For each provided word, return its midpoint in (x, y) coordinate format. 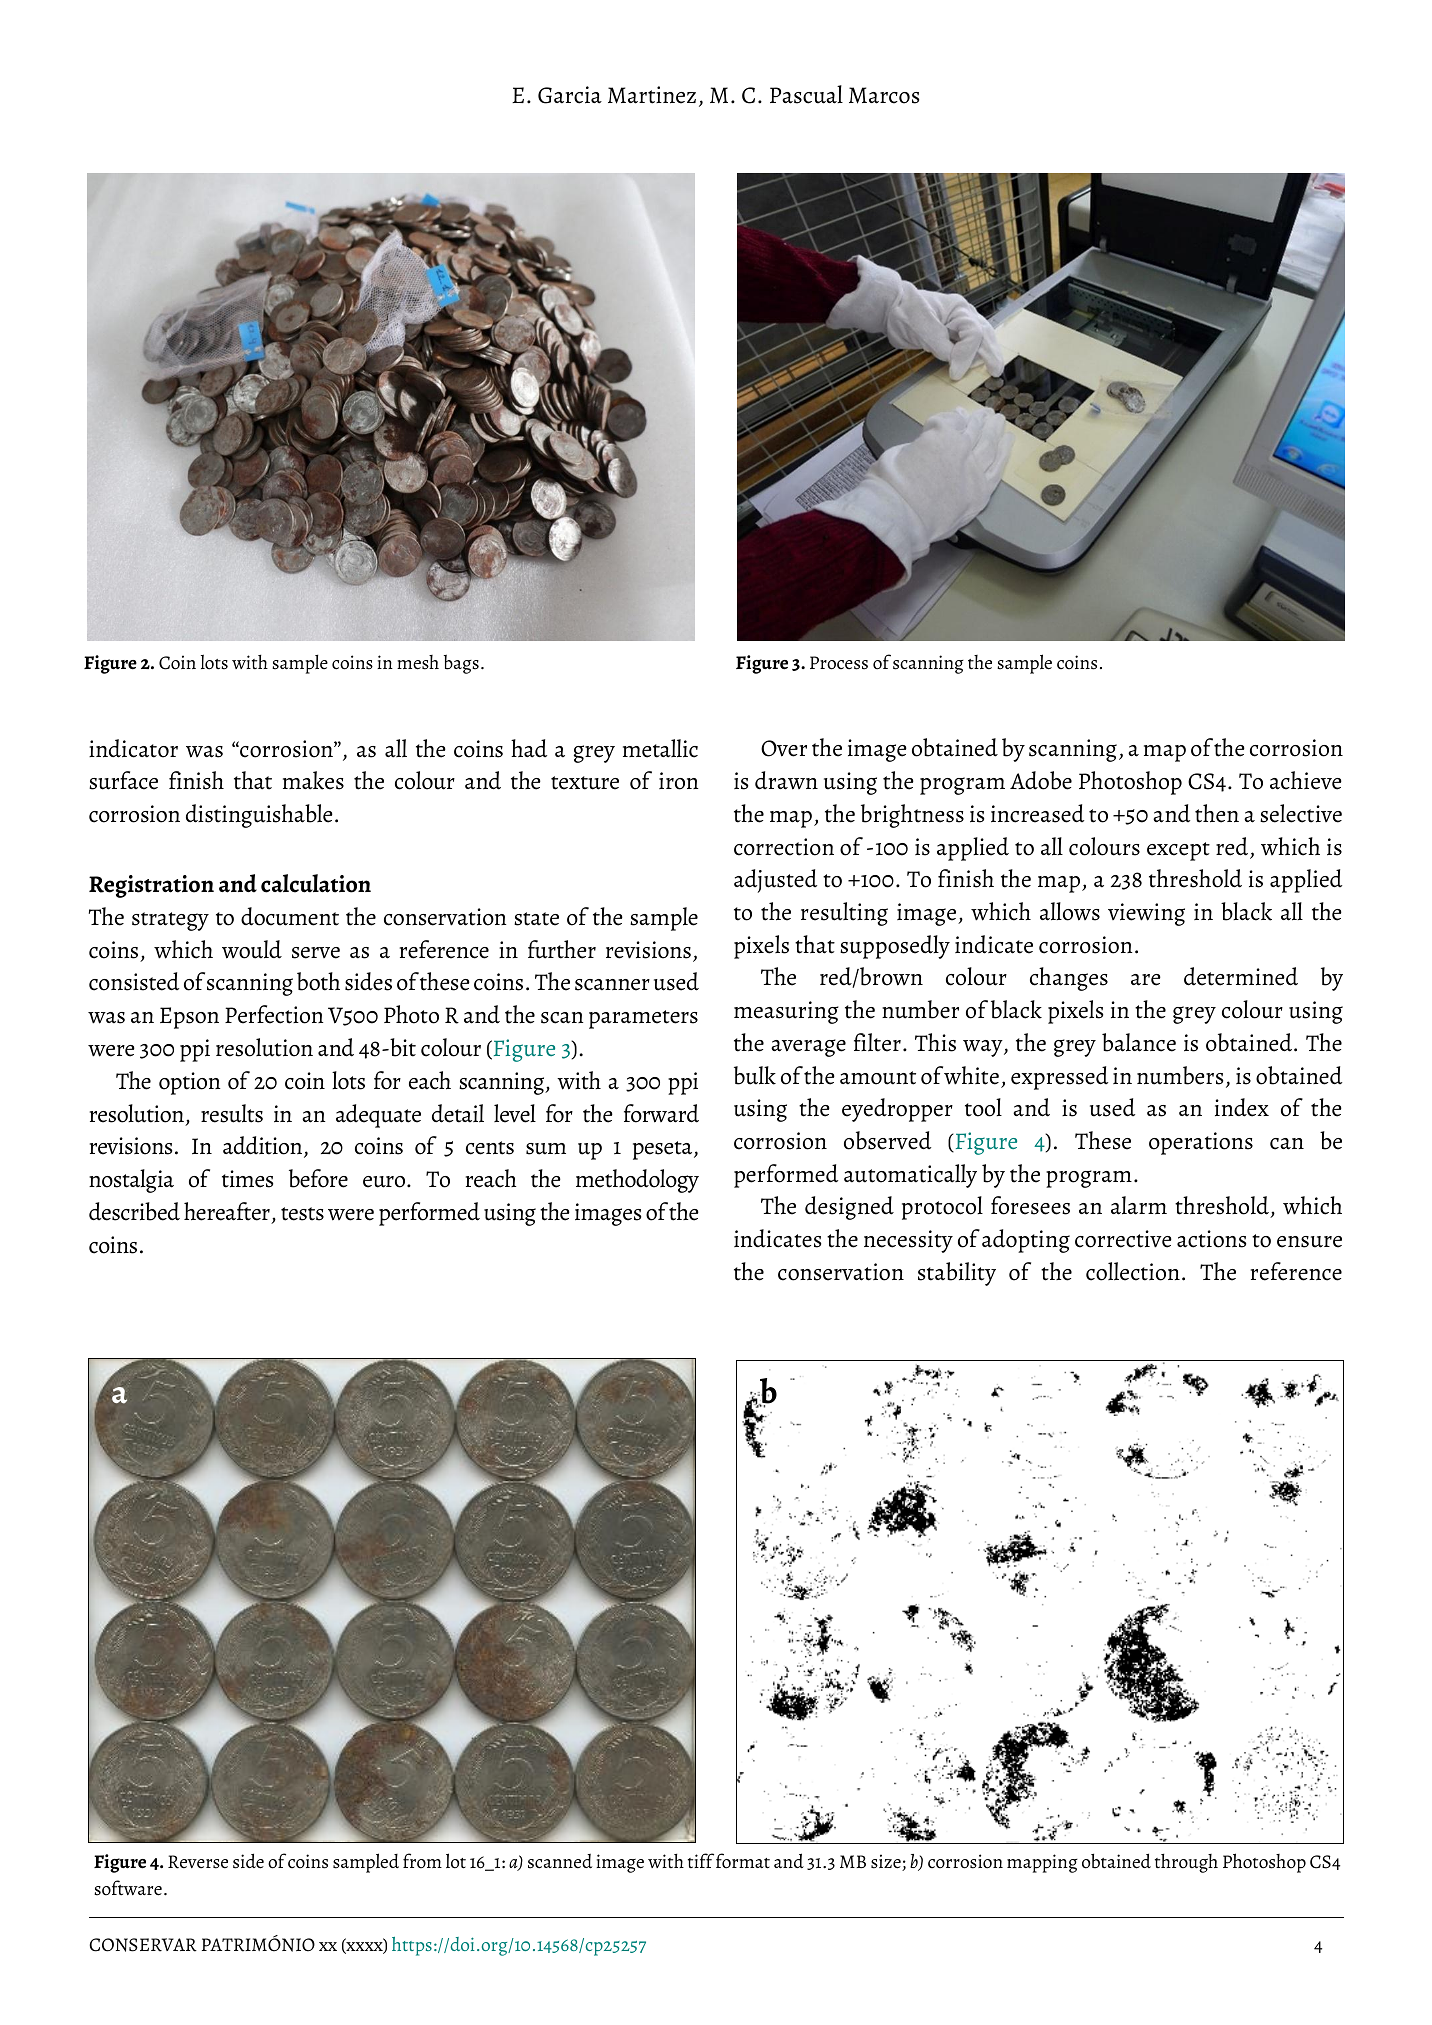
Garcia (570, 95)
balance (1139, 1042)
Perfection (274, 1014)
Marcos (884, 95)
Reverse (198, 1862)
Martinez (652, 95)
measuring (786, 1012)
